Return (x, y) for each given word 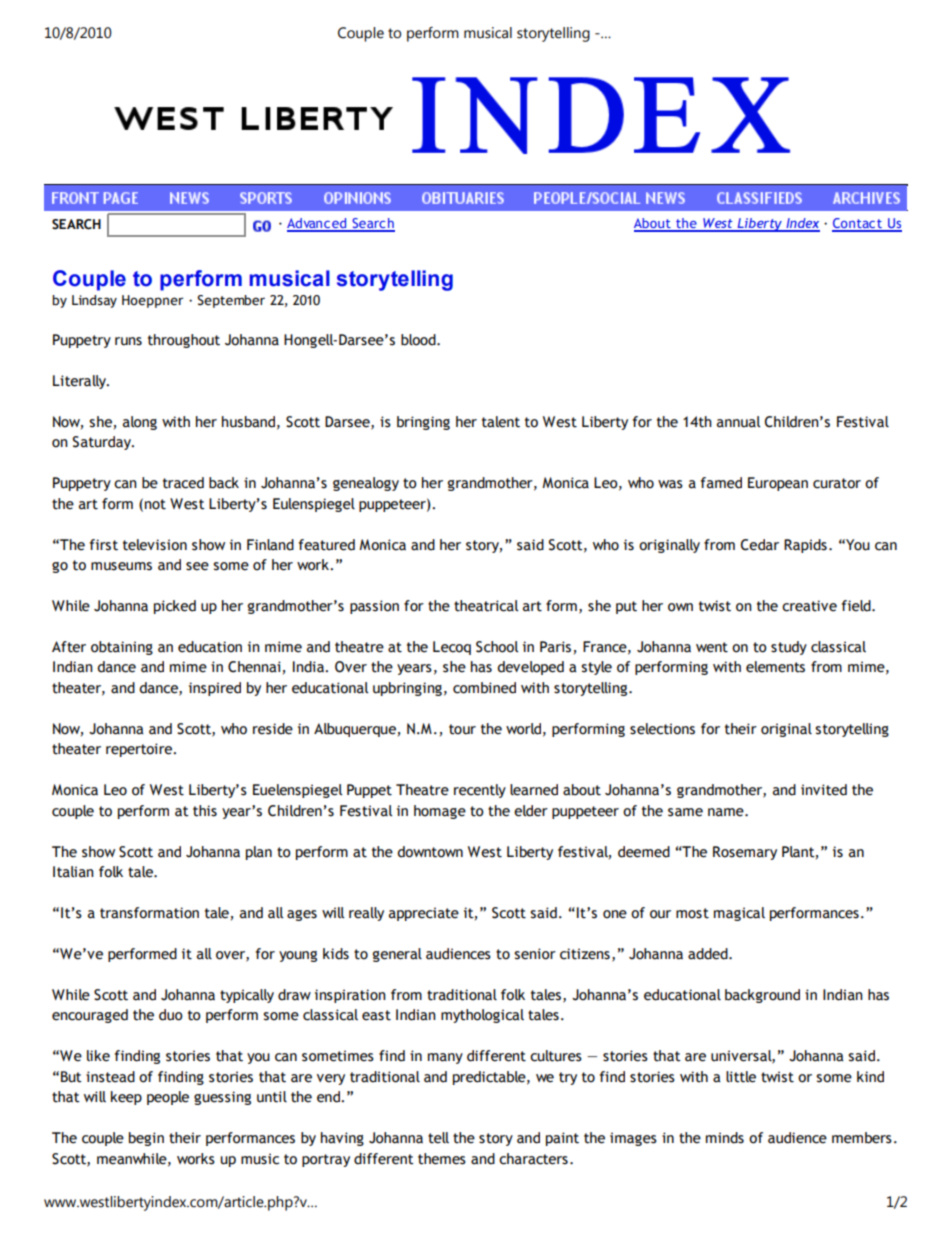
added (709, 954)
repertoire (140, 750)
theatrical (486, 606)
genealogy (366, 484)
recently (480, 791)
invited (824, 790)
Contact (858, 224)
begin (146, 1139)
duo (171, 1015)
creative (809, 606)
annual (738, 422)
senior (535, 954)
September (231, 301)
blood (419, 340)
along (140, 423)
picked (175, 607)
